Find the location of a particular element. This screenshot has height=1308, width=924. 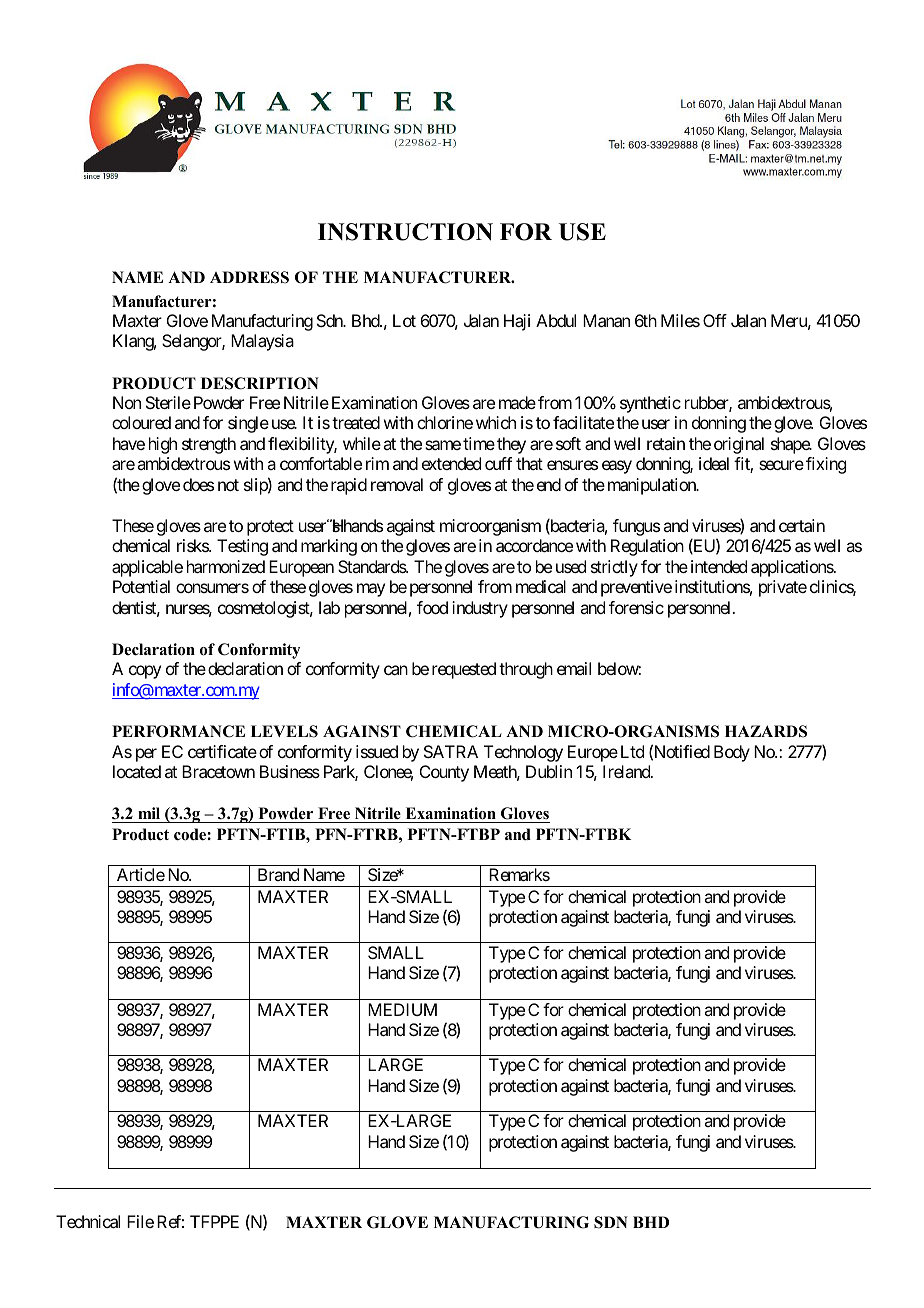

MEDIUM is located at coordinates (402, 1009).
